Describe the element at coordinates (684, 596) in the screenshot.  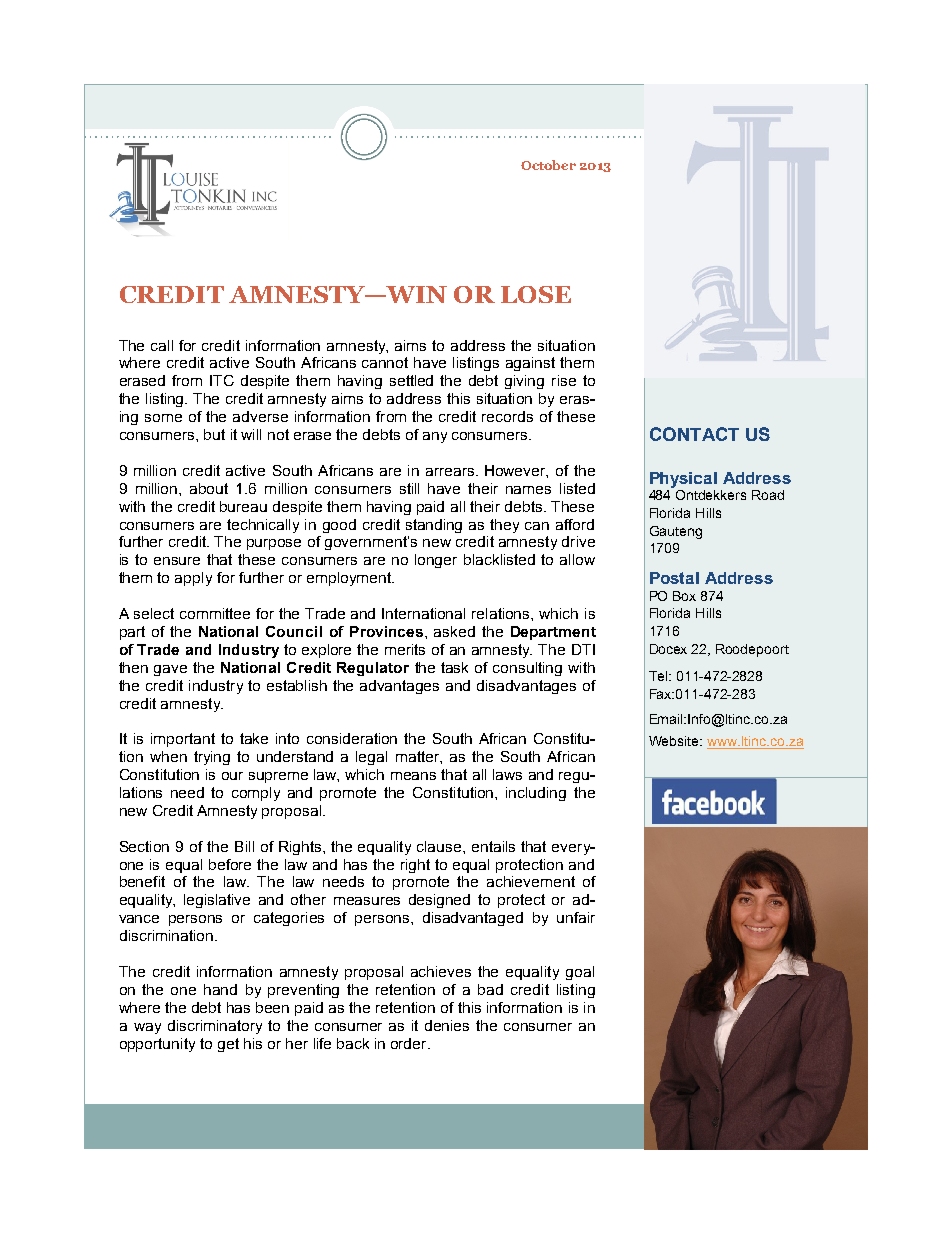
I see `Box` at that location.
